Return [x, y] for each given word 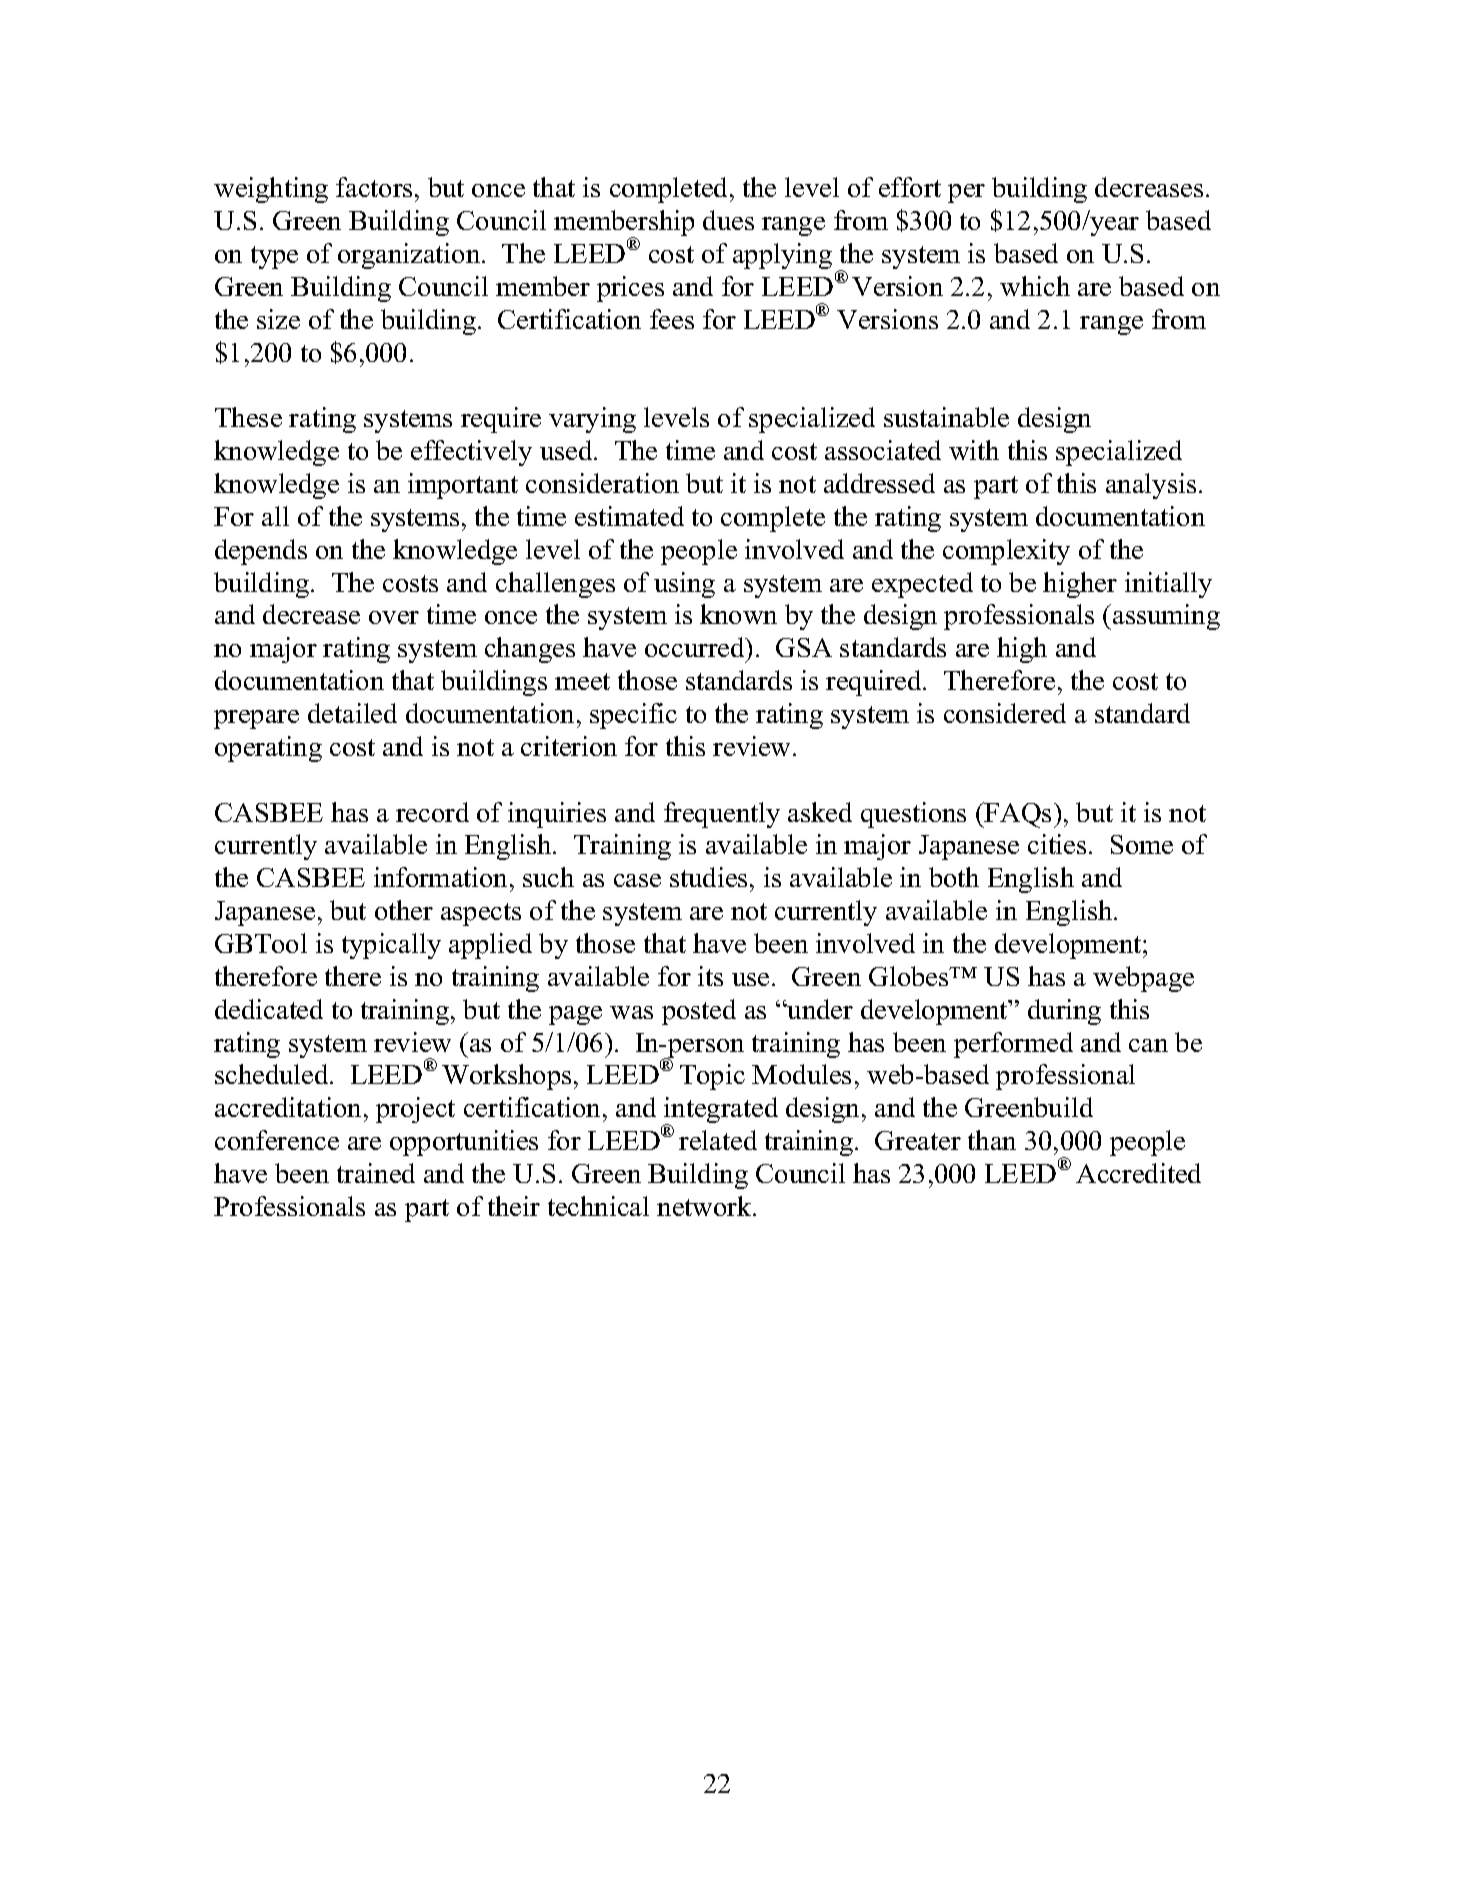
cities [1057, 844]
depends [261, 552]
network [705, 1206]
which [1035, 286]
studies [708, 877]
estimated [629, 516]
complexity [1006, 552]
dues [728, 220]
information [442, 877]
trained [376, 1173]
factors [374, 187]
